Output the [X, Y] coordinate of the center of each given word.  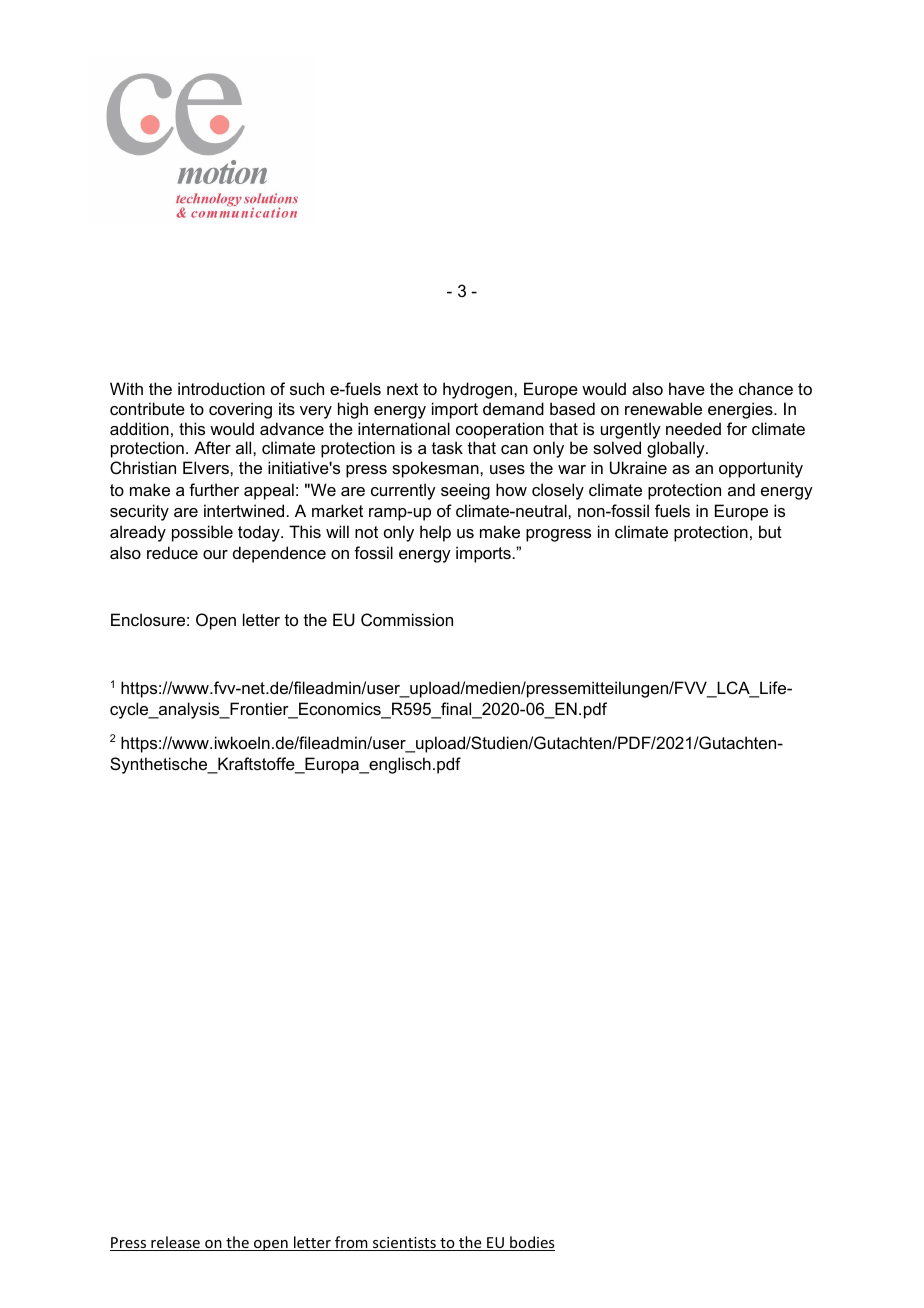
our [215, 554]
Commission [407, 619]
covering [240, 410]
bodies [531, 1243]
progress [558, 535]
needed [693, 428]
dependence [279, 554]
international [404, 428]
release [175, 1243]
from [351, 1243]
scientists [404, 1244]
